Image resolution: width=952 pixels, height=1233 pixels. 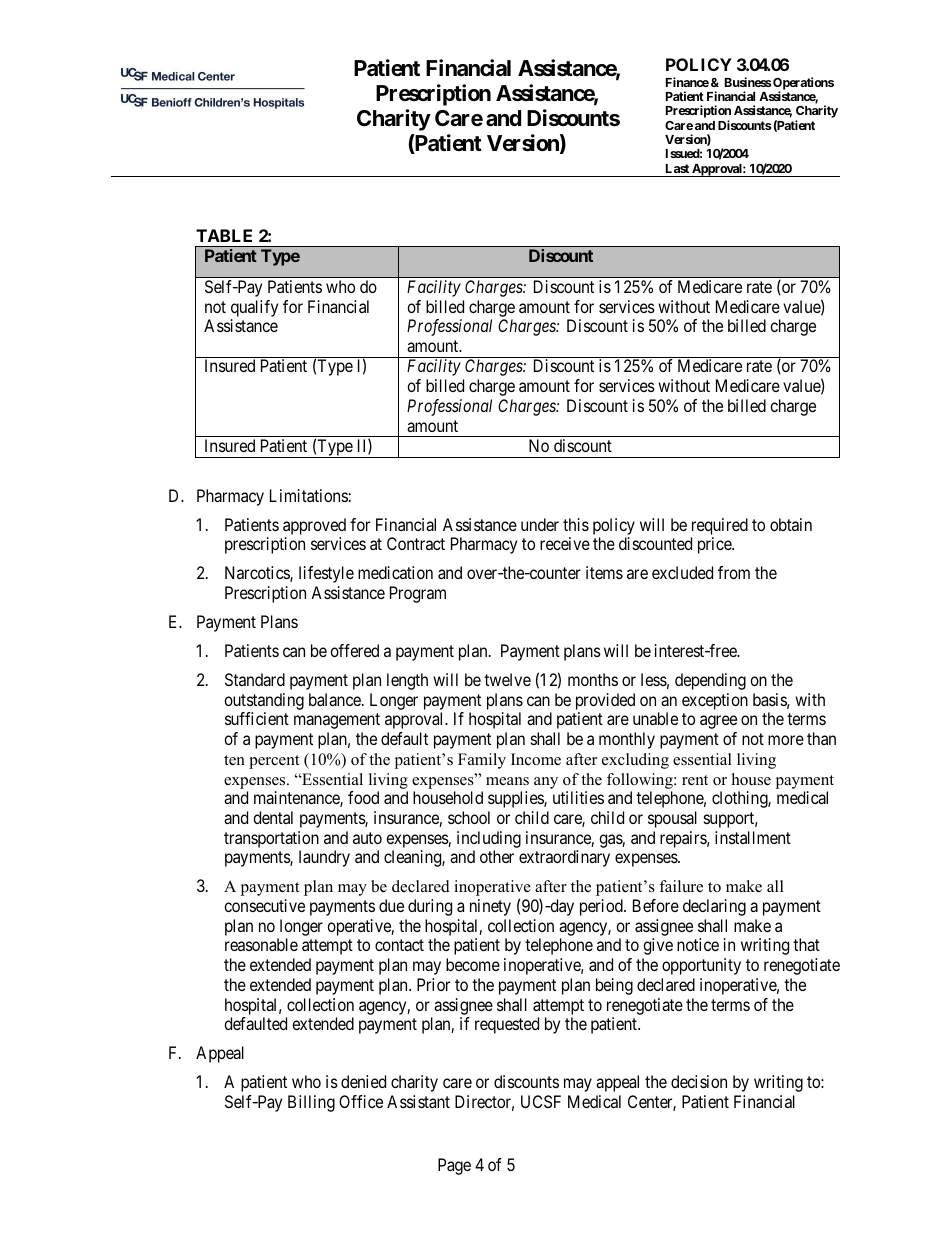 What do you see at coordinates (748, 82) in the screenshot?
I see `Business` at bounding box center [748, 82].
